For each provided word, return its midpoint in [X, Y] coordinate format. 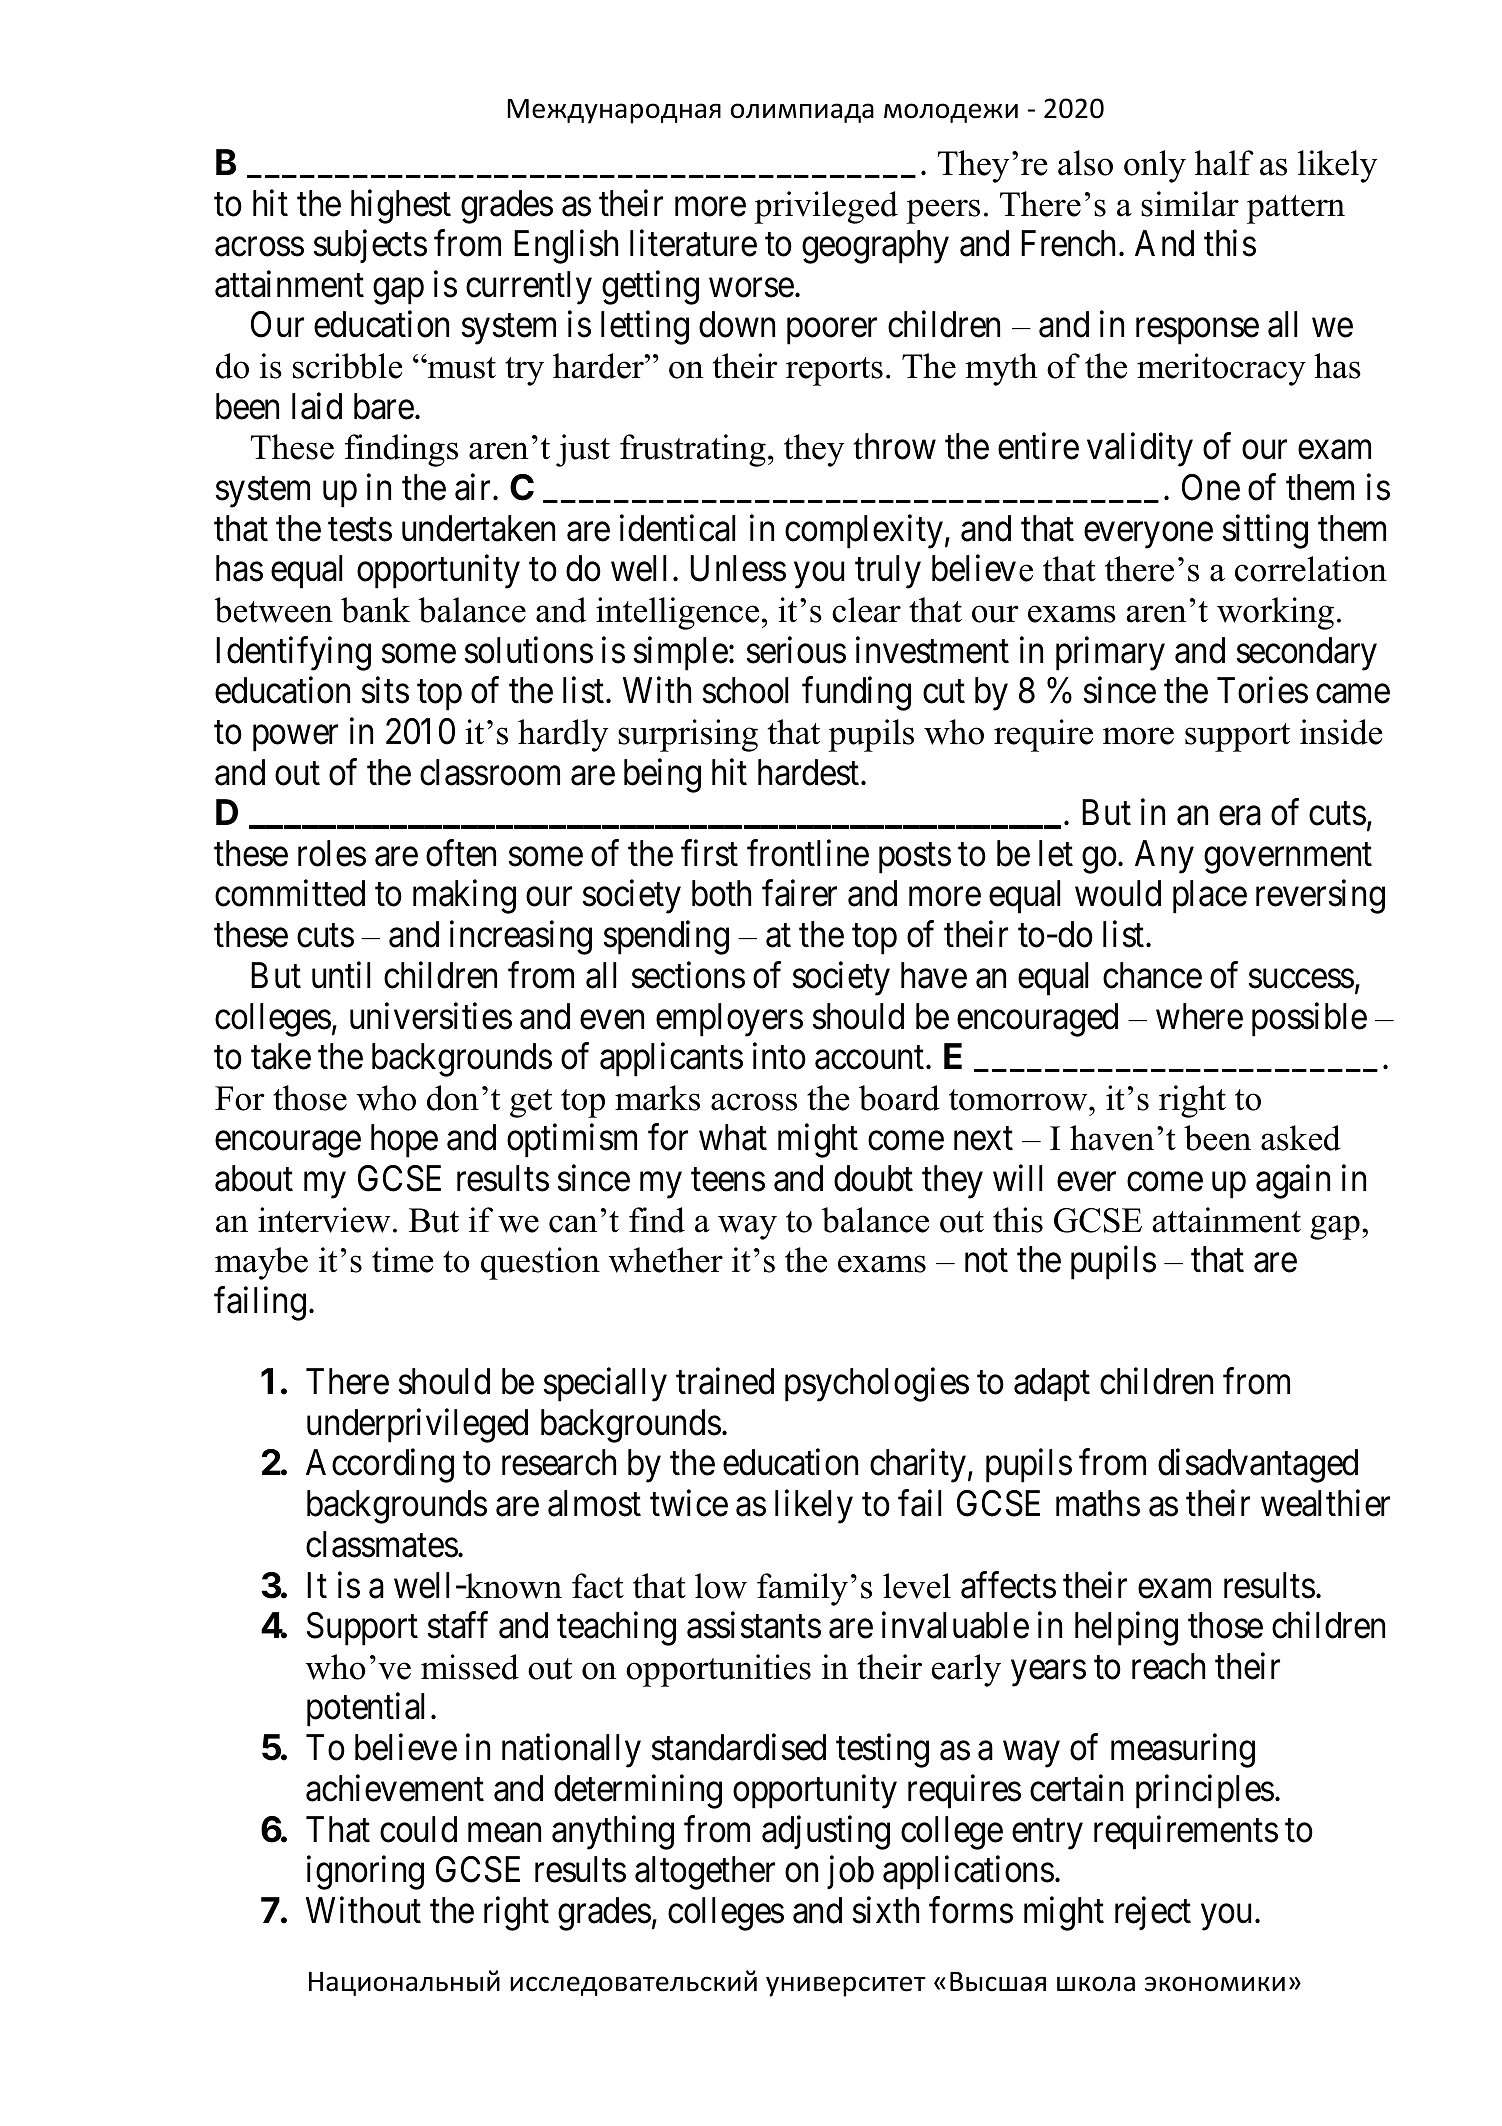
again [1293, 1182]
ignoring [365, 1873]
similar [1190, 204]
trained [725, 1381]
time [402, 1260]
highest [401, 206]
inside [1341, 732]
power [295, 739]
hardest [808, 772]
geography [875, 247]
